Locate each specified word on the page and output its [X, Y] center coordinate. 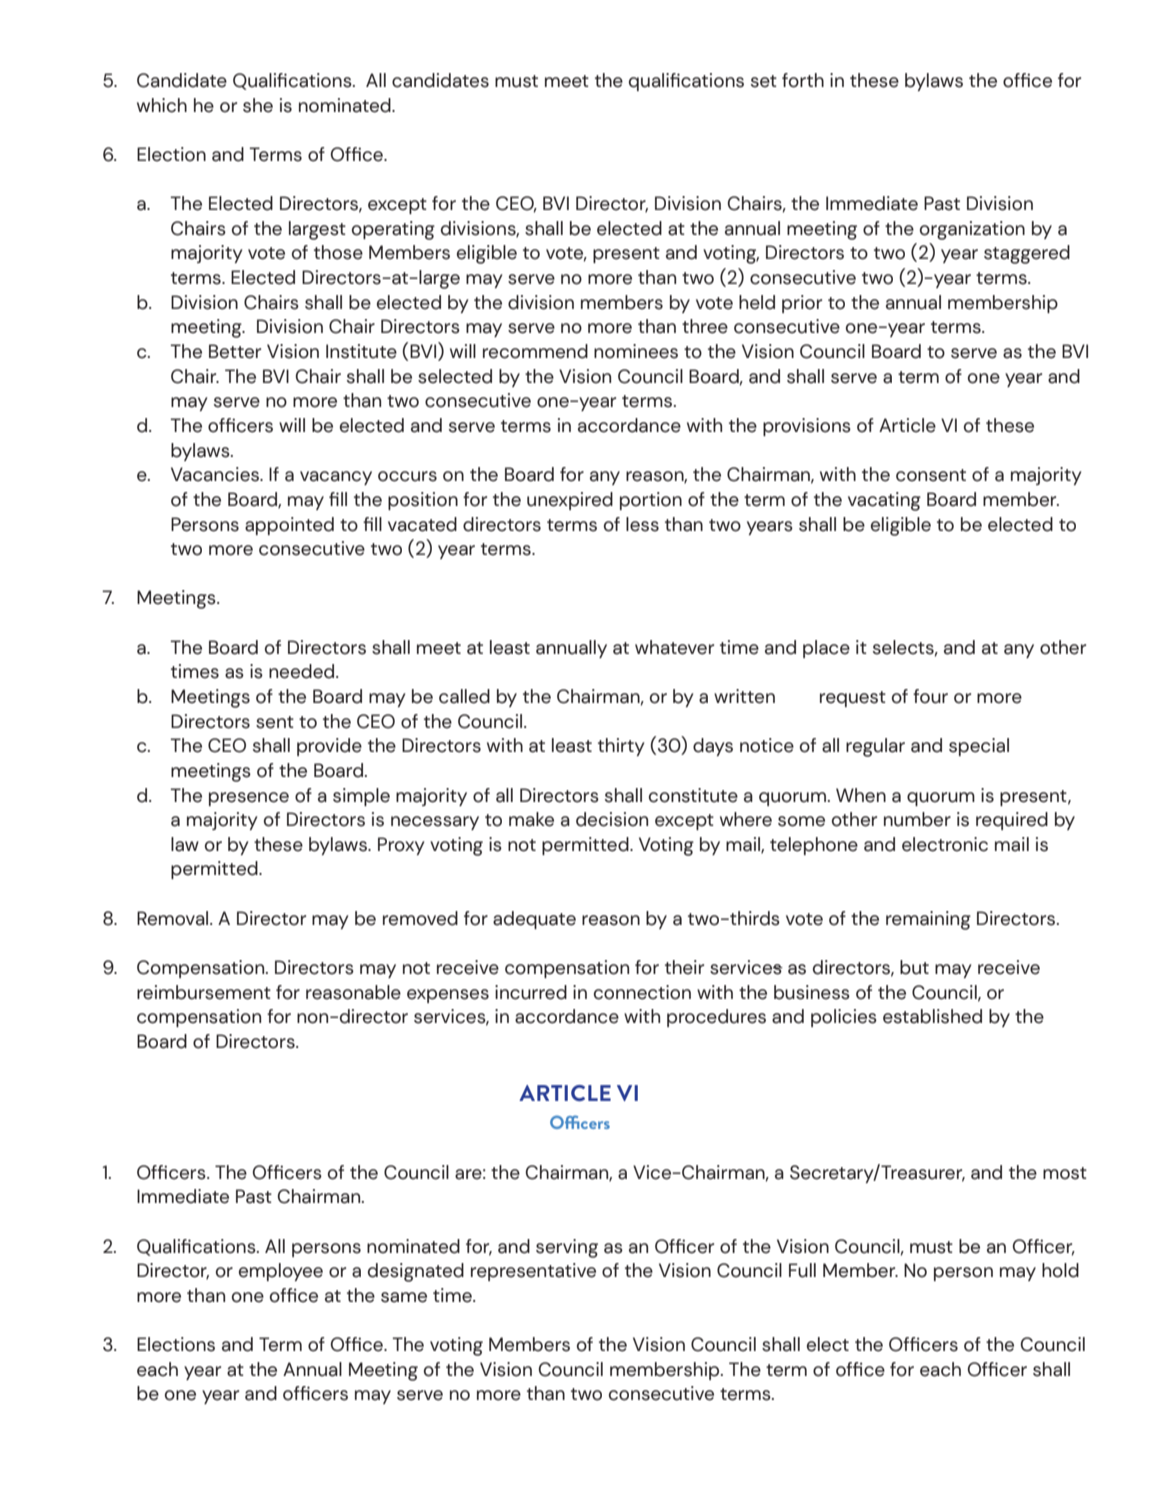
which [162, 105]
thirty [621, 747]
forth [803, 80]
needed [303, 671]
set [764, 81]
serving [567, 1248]
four [930, 696]
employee [281, 1272]
